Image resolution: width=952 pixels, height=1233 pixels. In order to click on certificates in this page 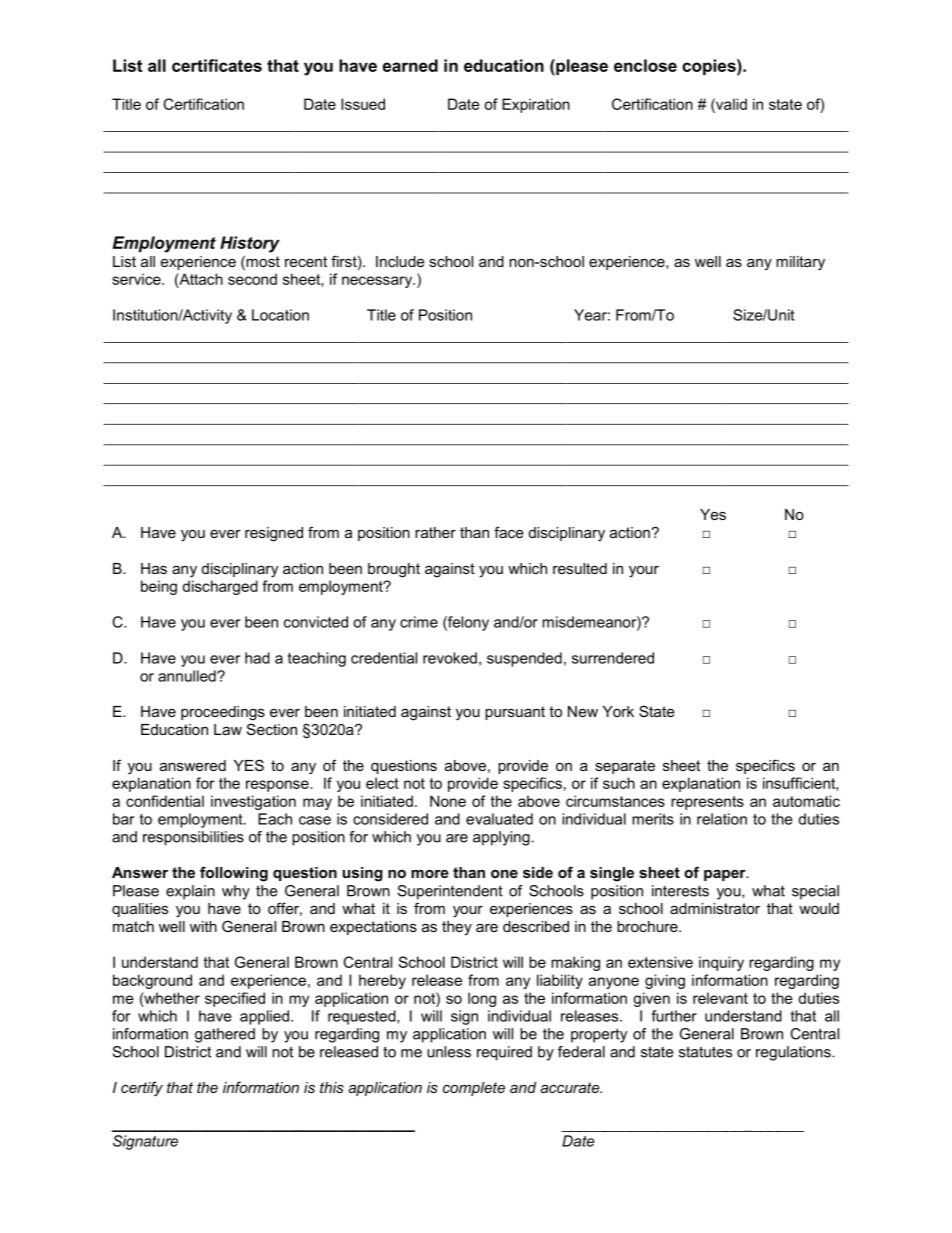, I will do `click(217, 65)`.
